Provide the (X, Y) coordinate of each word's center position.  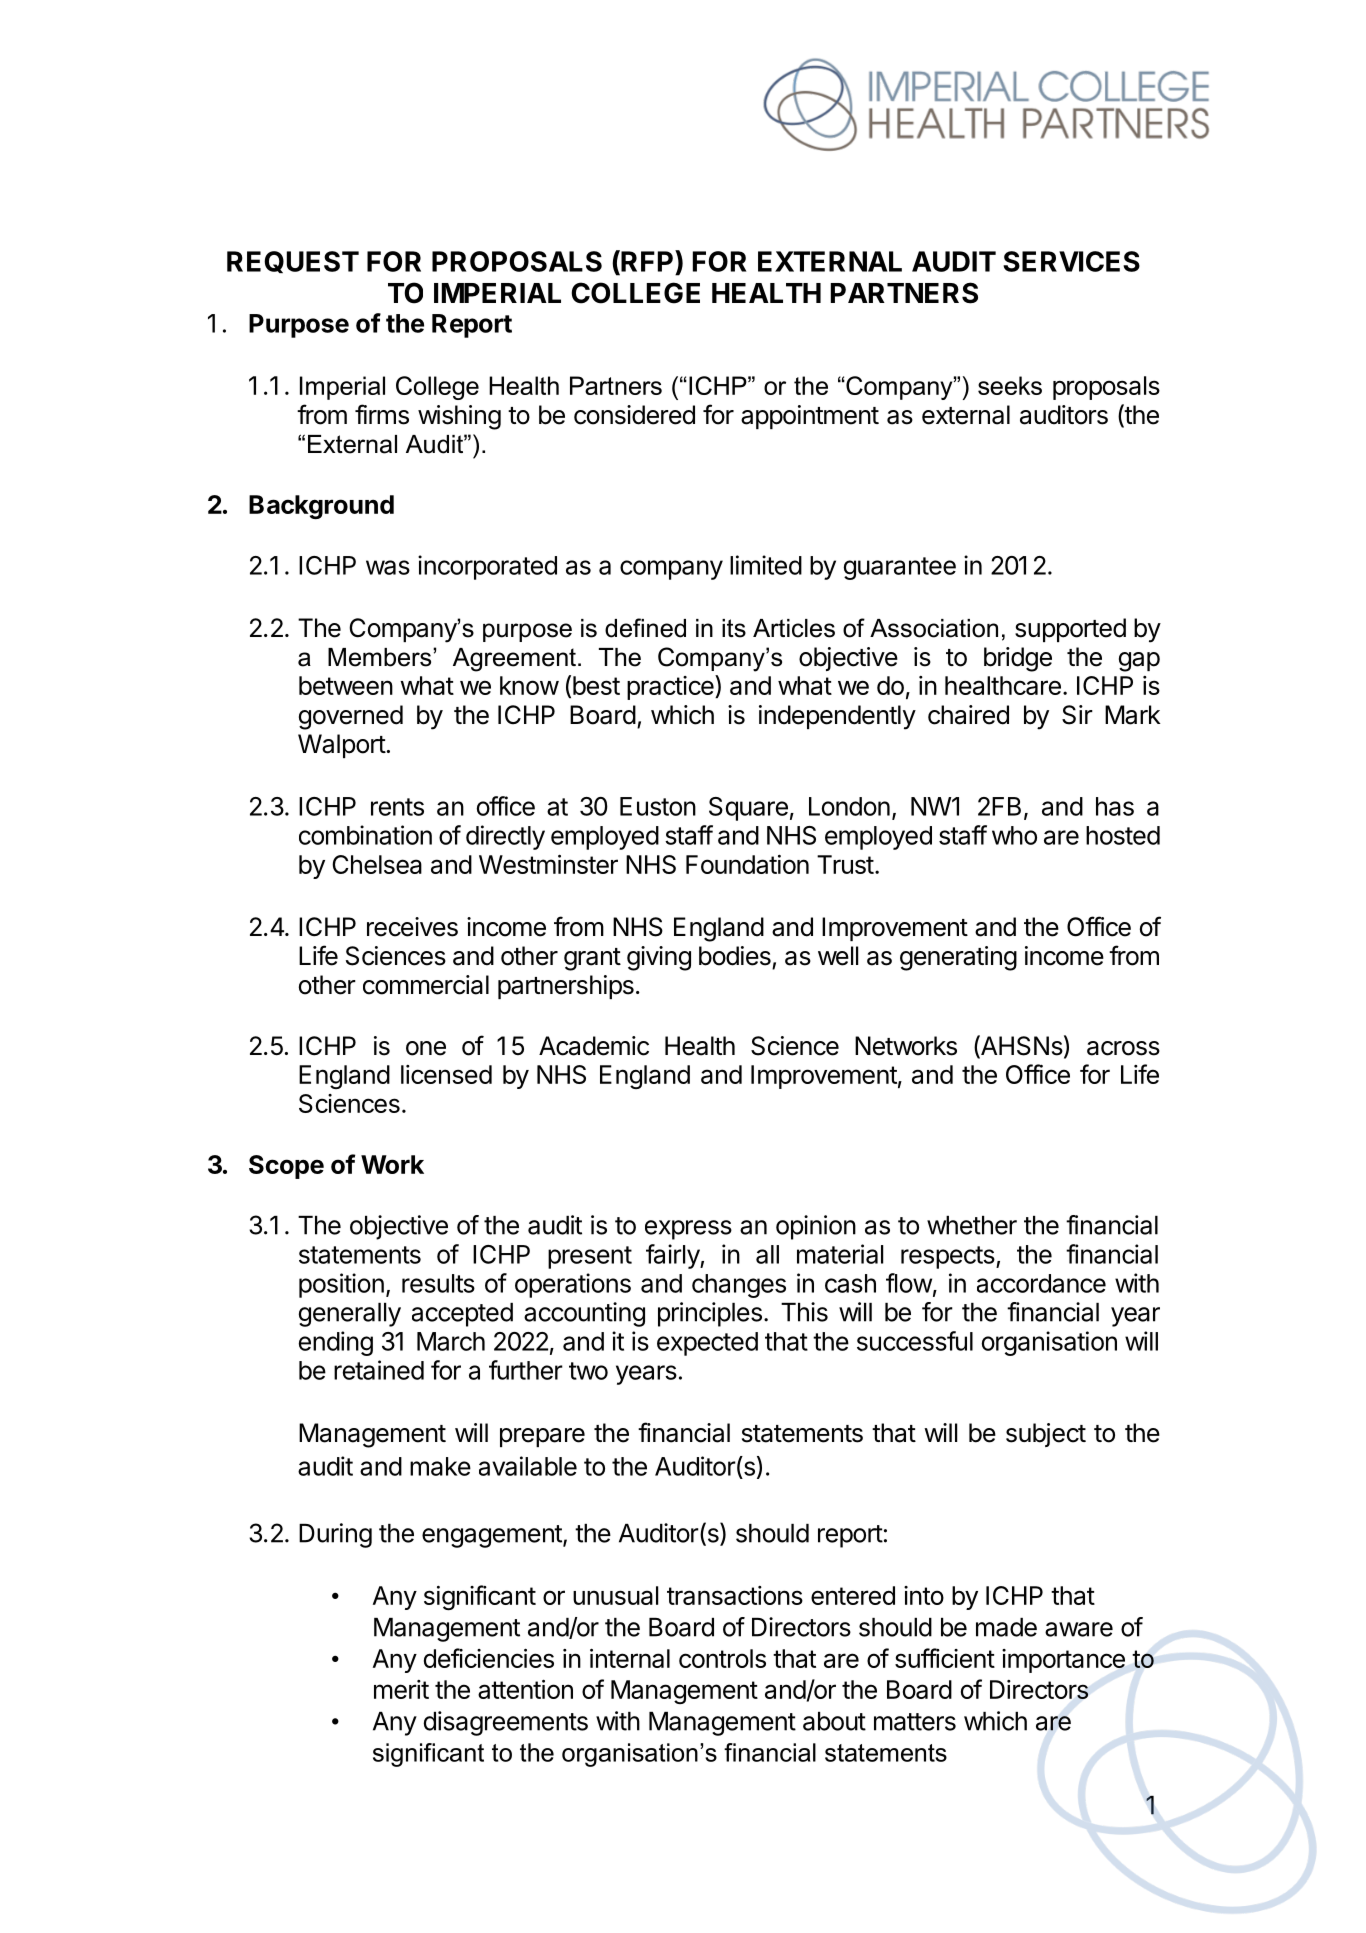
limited (766, 565)
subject (1046, 1435)
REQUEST (293, 262)
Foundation (747, 864)
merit (401, 1689)
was (388, 567)
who (1014, 835)
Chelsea (377, 864)
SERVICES (1071, 261)
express (688, 1230)
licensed (446, 1074)
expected (707, 1344)
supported (1070, 630)
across (1123, 1048)
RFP (647, 262)
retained (379, 1370)
